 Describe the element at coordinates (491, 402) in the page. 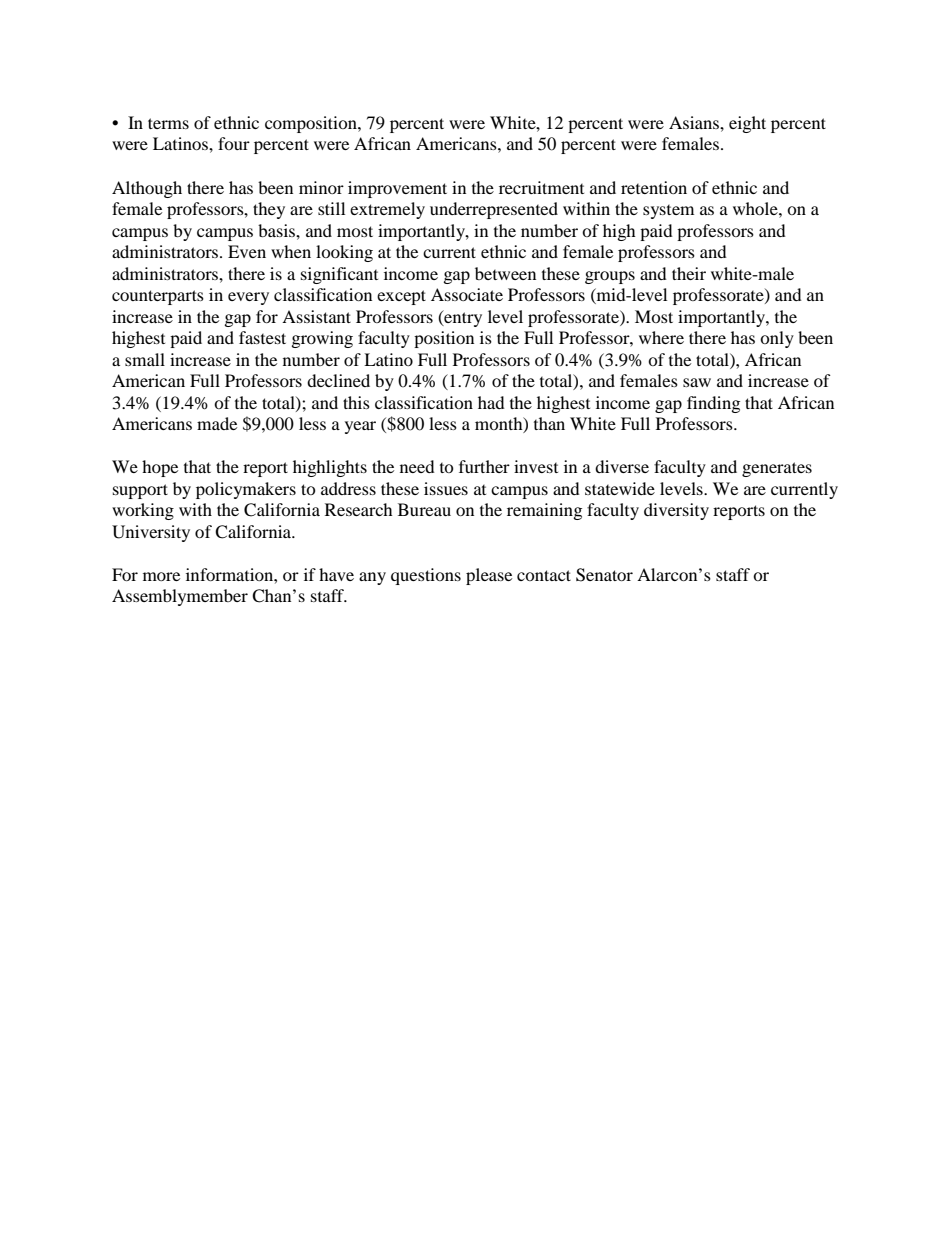

I see `had` at that location.
